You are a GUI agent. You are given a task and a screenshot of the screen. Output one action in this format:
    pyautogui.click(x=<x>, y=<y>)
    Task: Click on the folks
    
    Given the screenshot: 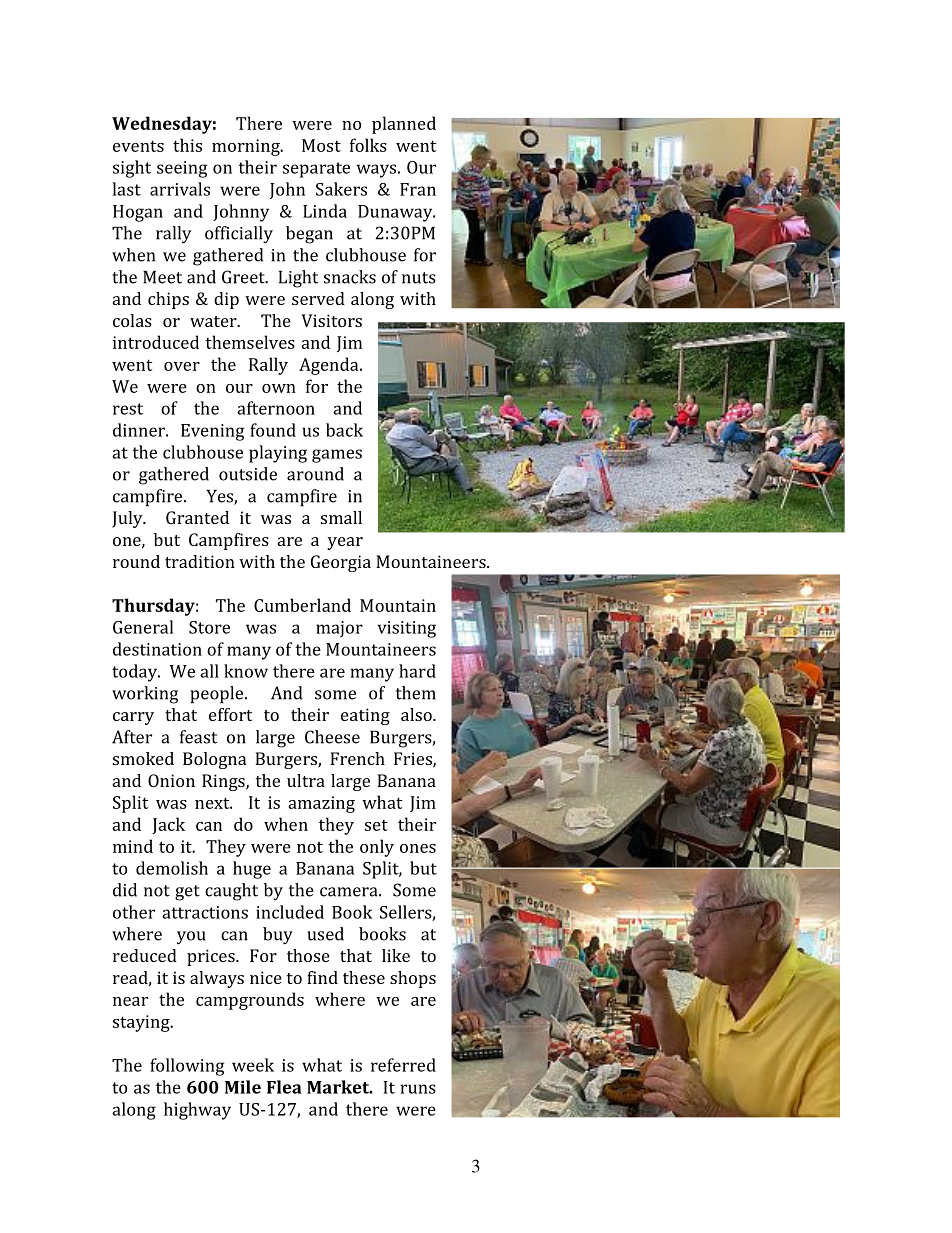 What is the action you would take?
    pyautogui.click(x=368, y=145)
